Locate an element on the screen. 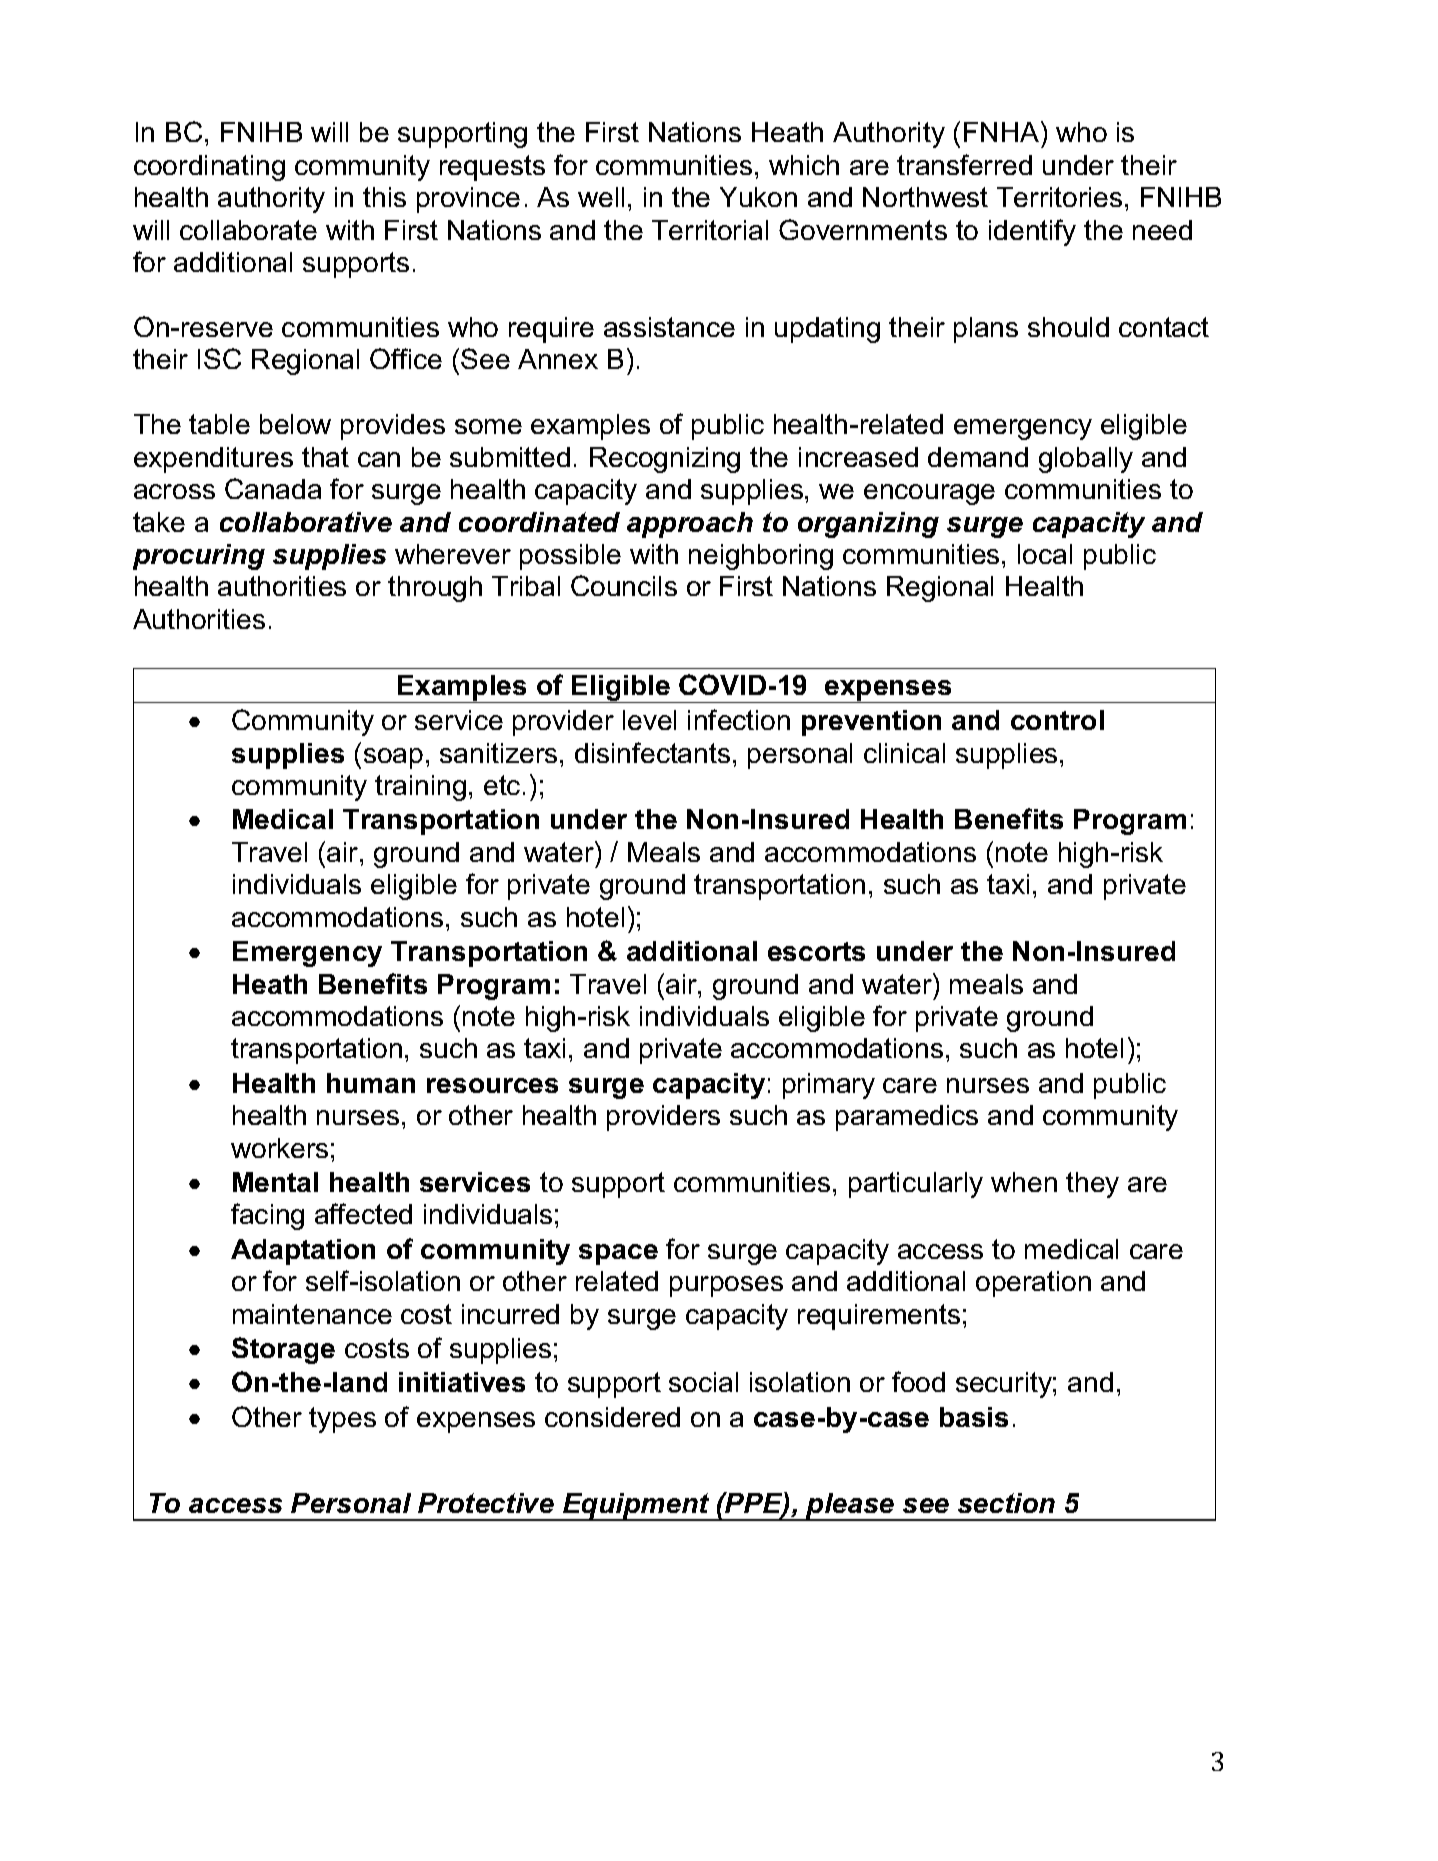 The width and height of the screenshot is (1438, 1861). Equipment is located at coordinates (636, 1507).
